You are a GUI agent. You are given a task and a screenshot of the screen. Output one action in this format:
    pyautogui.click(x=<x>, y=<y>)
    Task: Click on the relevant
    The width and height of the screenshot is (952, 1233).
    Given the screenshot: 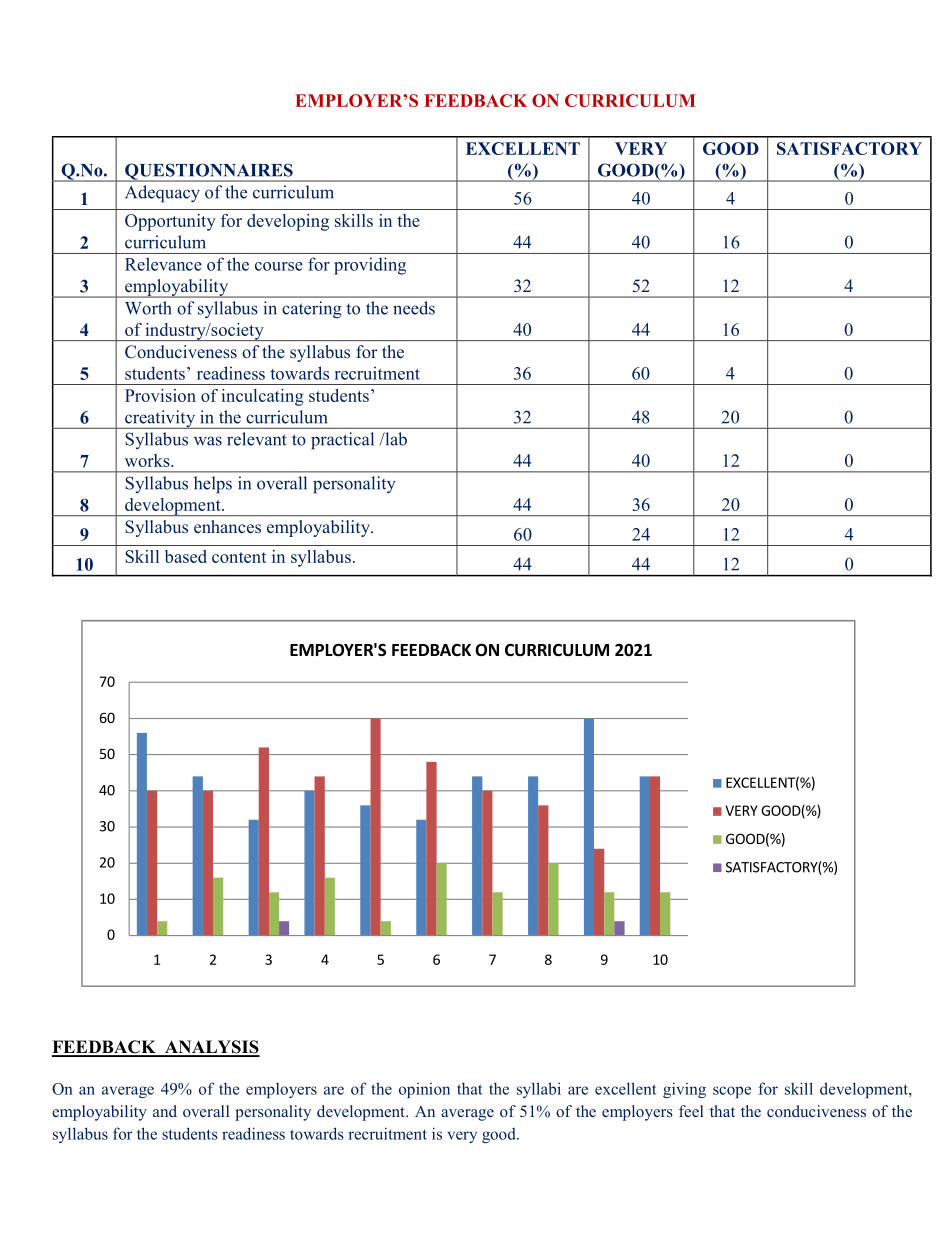 What is the action you would take?
    pyautogui.click(x=257, y=439)
